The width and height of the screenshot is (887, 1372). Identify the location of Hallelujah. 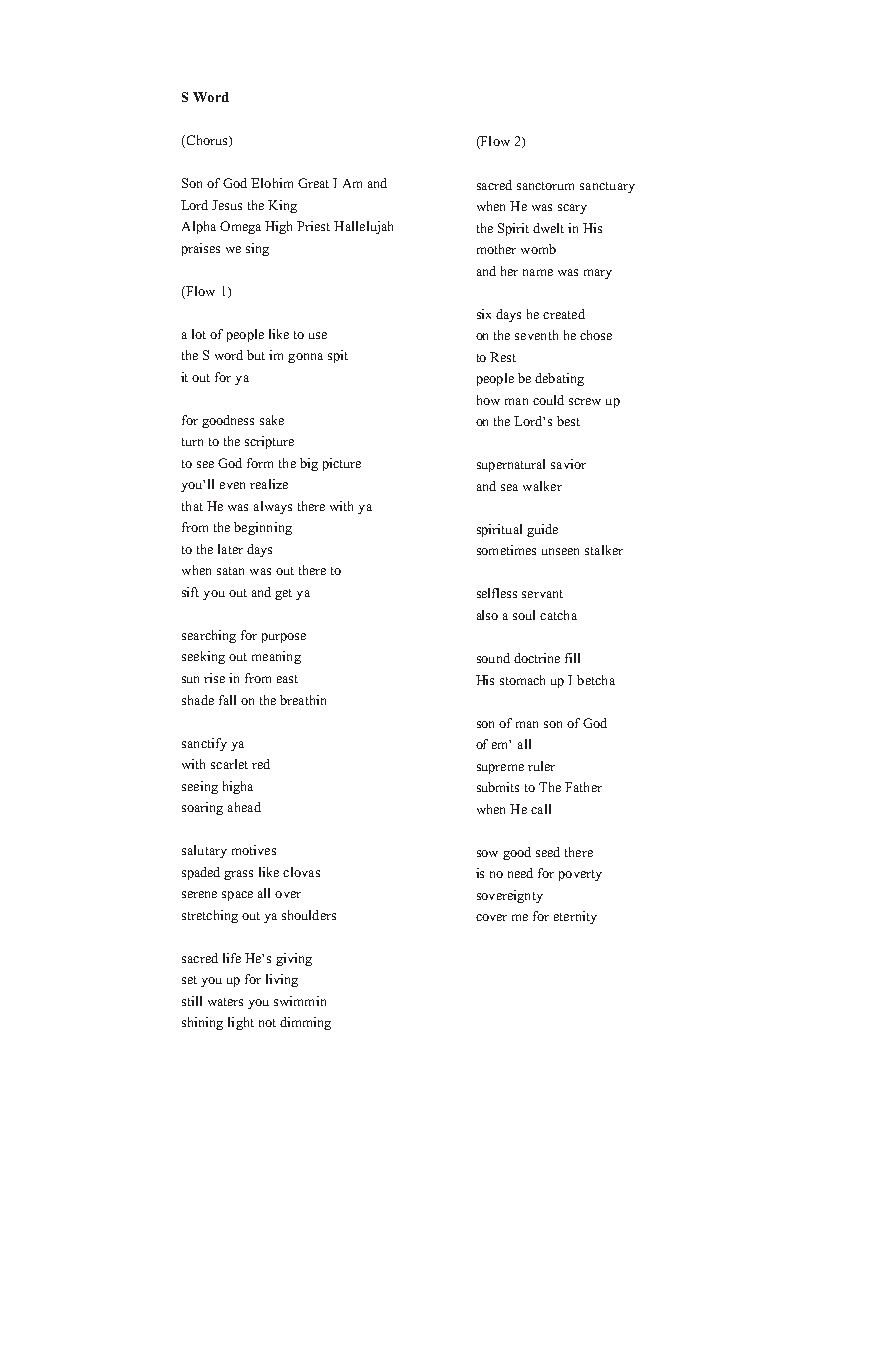
(363, 227).
